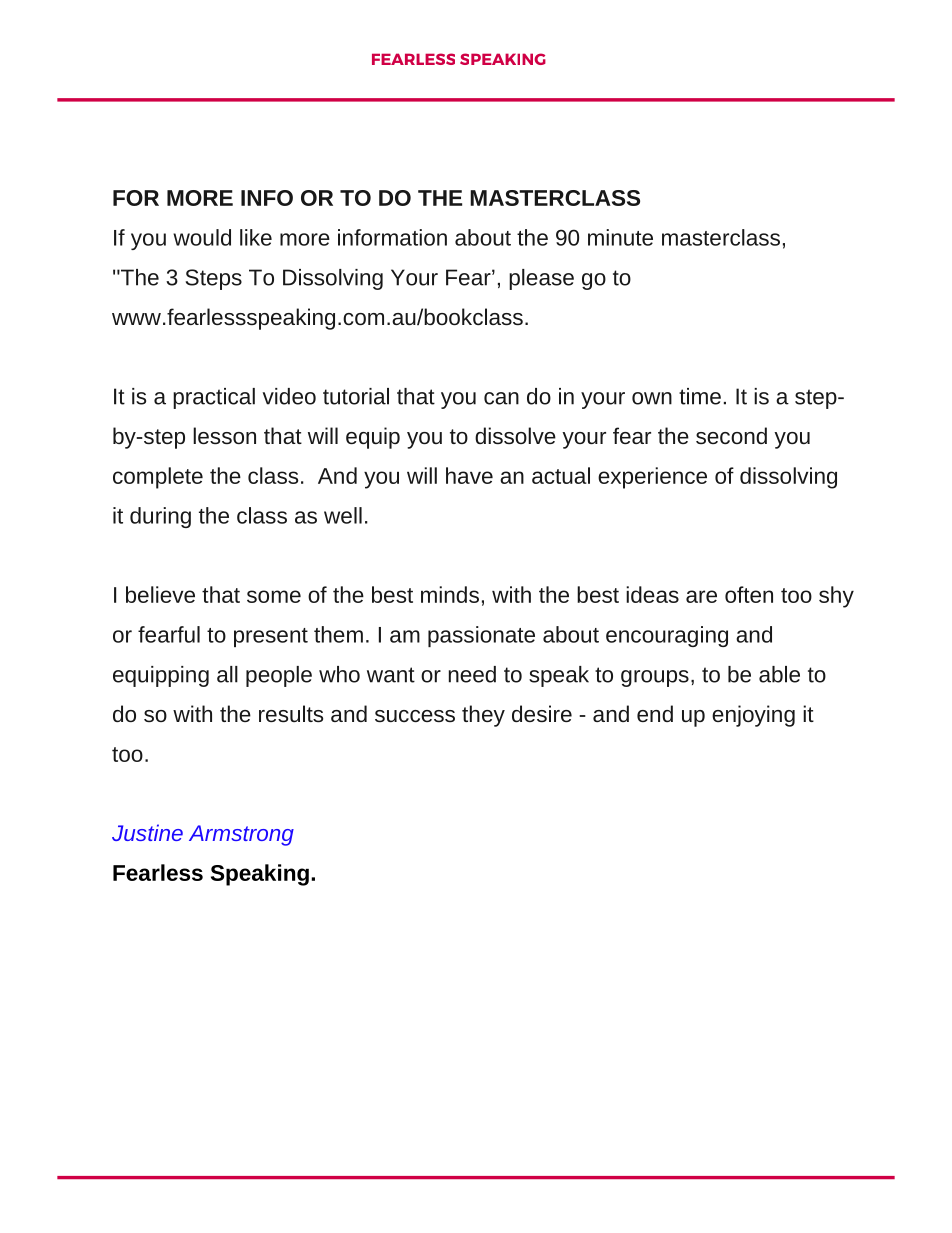  What do you see at coordinates (749, 594) in the document?
I see `often` at bounding box center [749, 594].
